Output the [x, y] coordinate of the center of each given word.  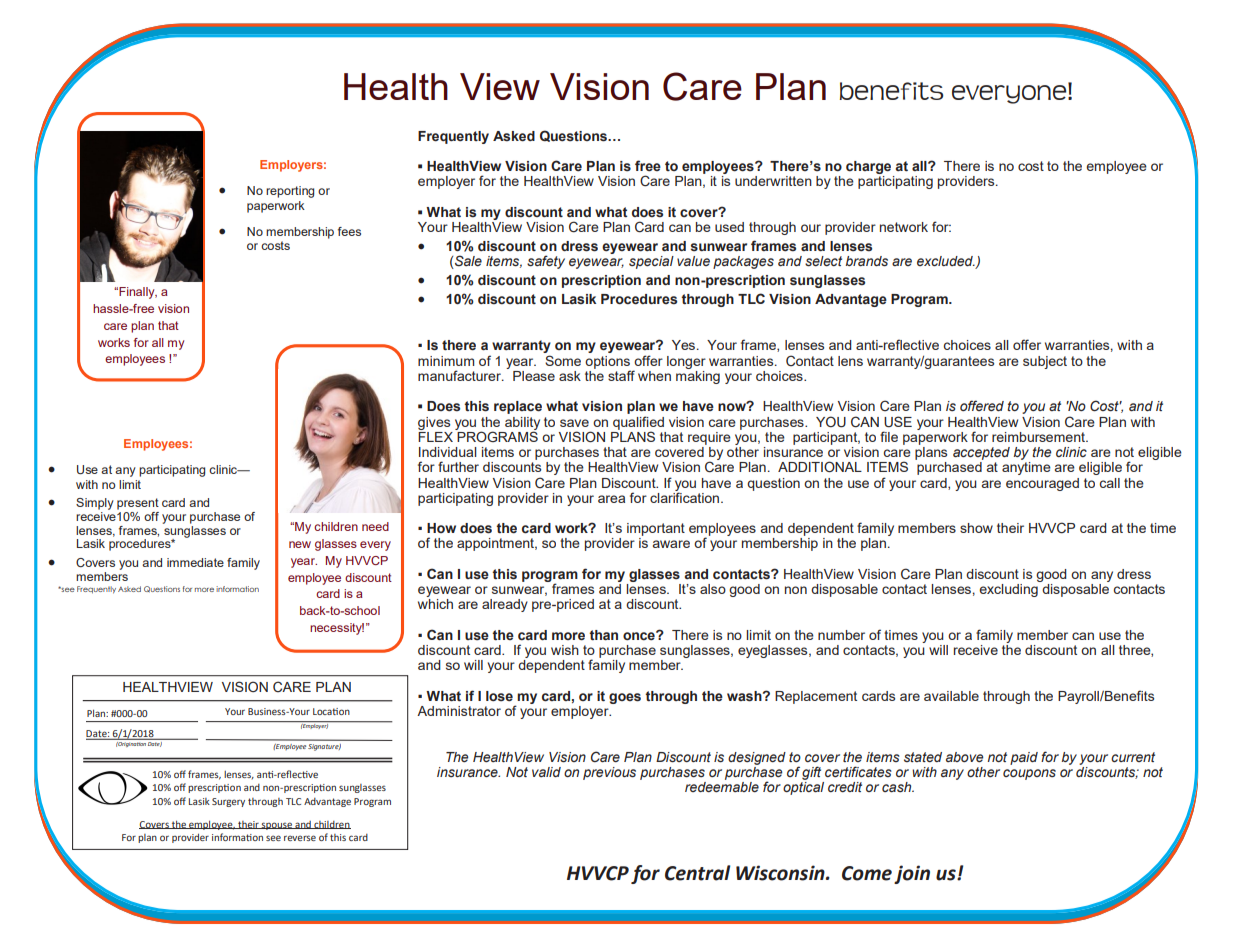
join [912, 874]
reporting [290, 192]
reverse [300, 838]
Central [697, 873]
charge [870, 169]
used [729, 227]
